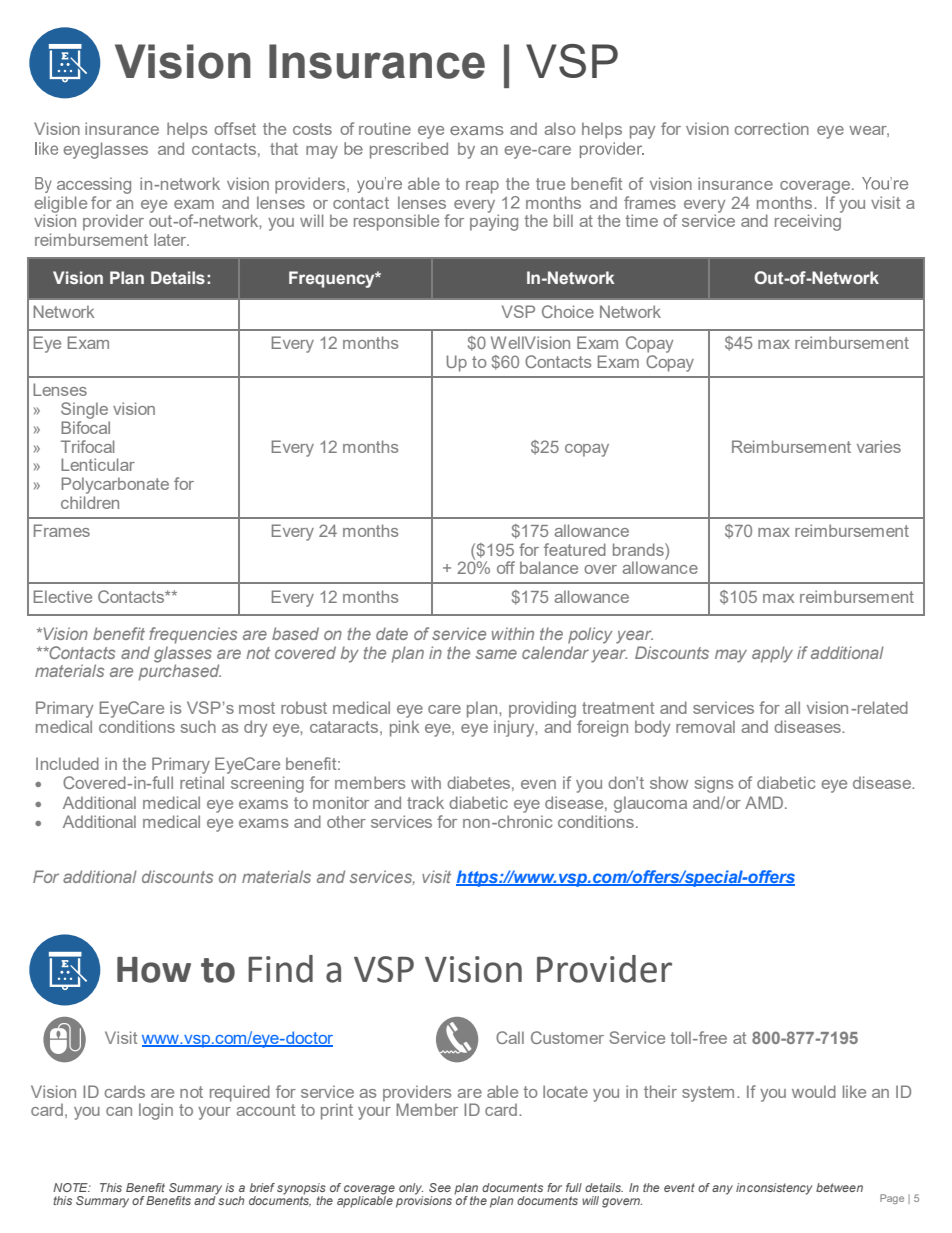  I want to click on retinal, so click(202, 782).
